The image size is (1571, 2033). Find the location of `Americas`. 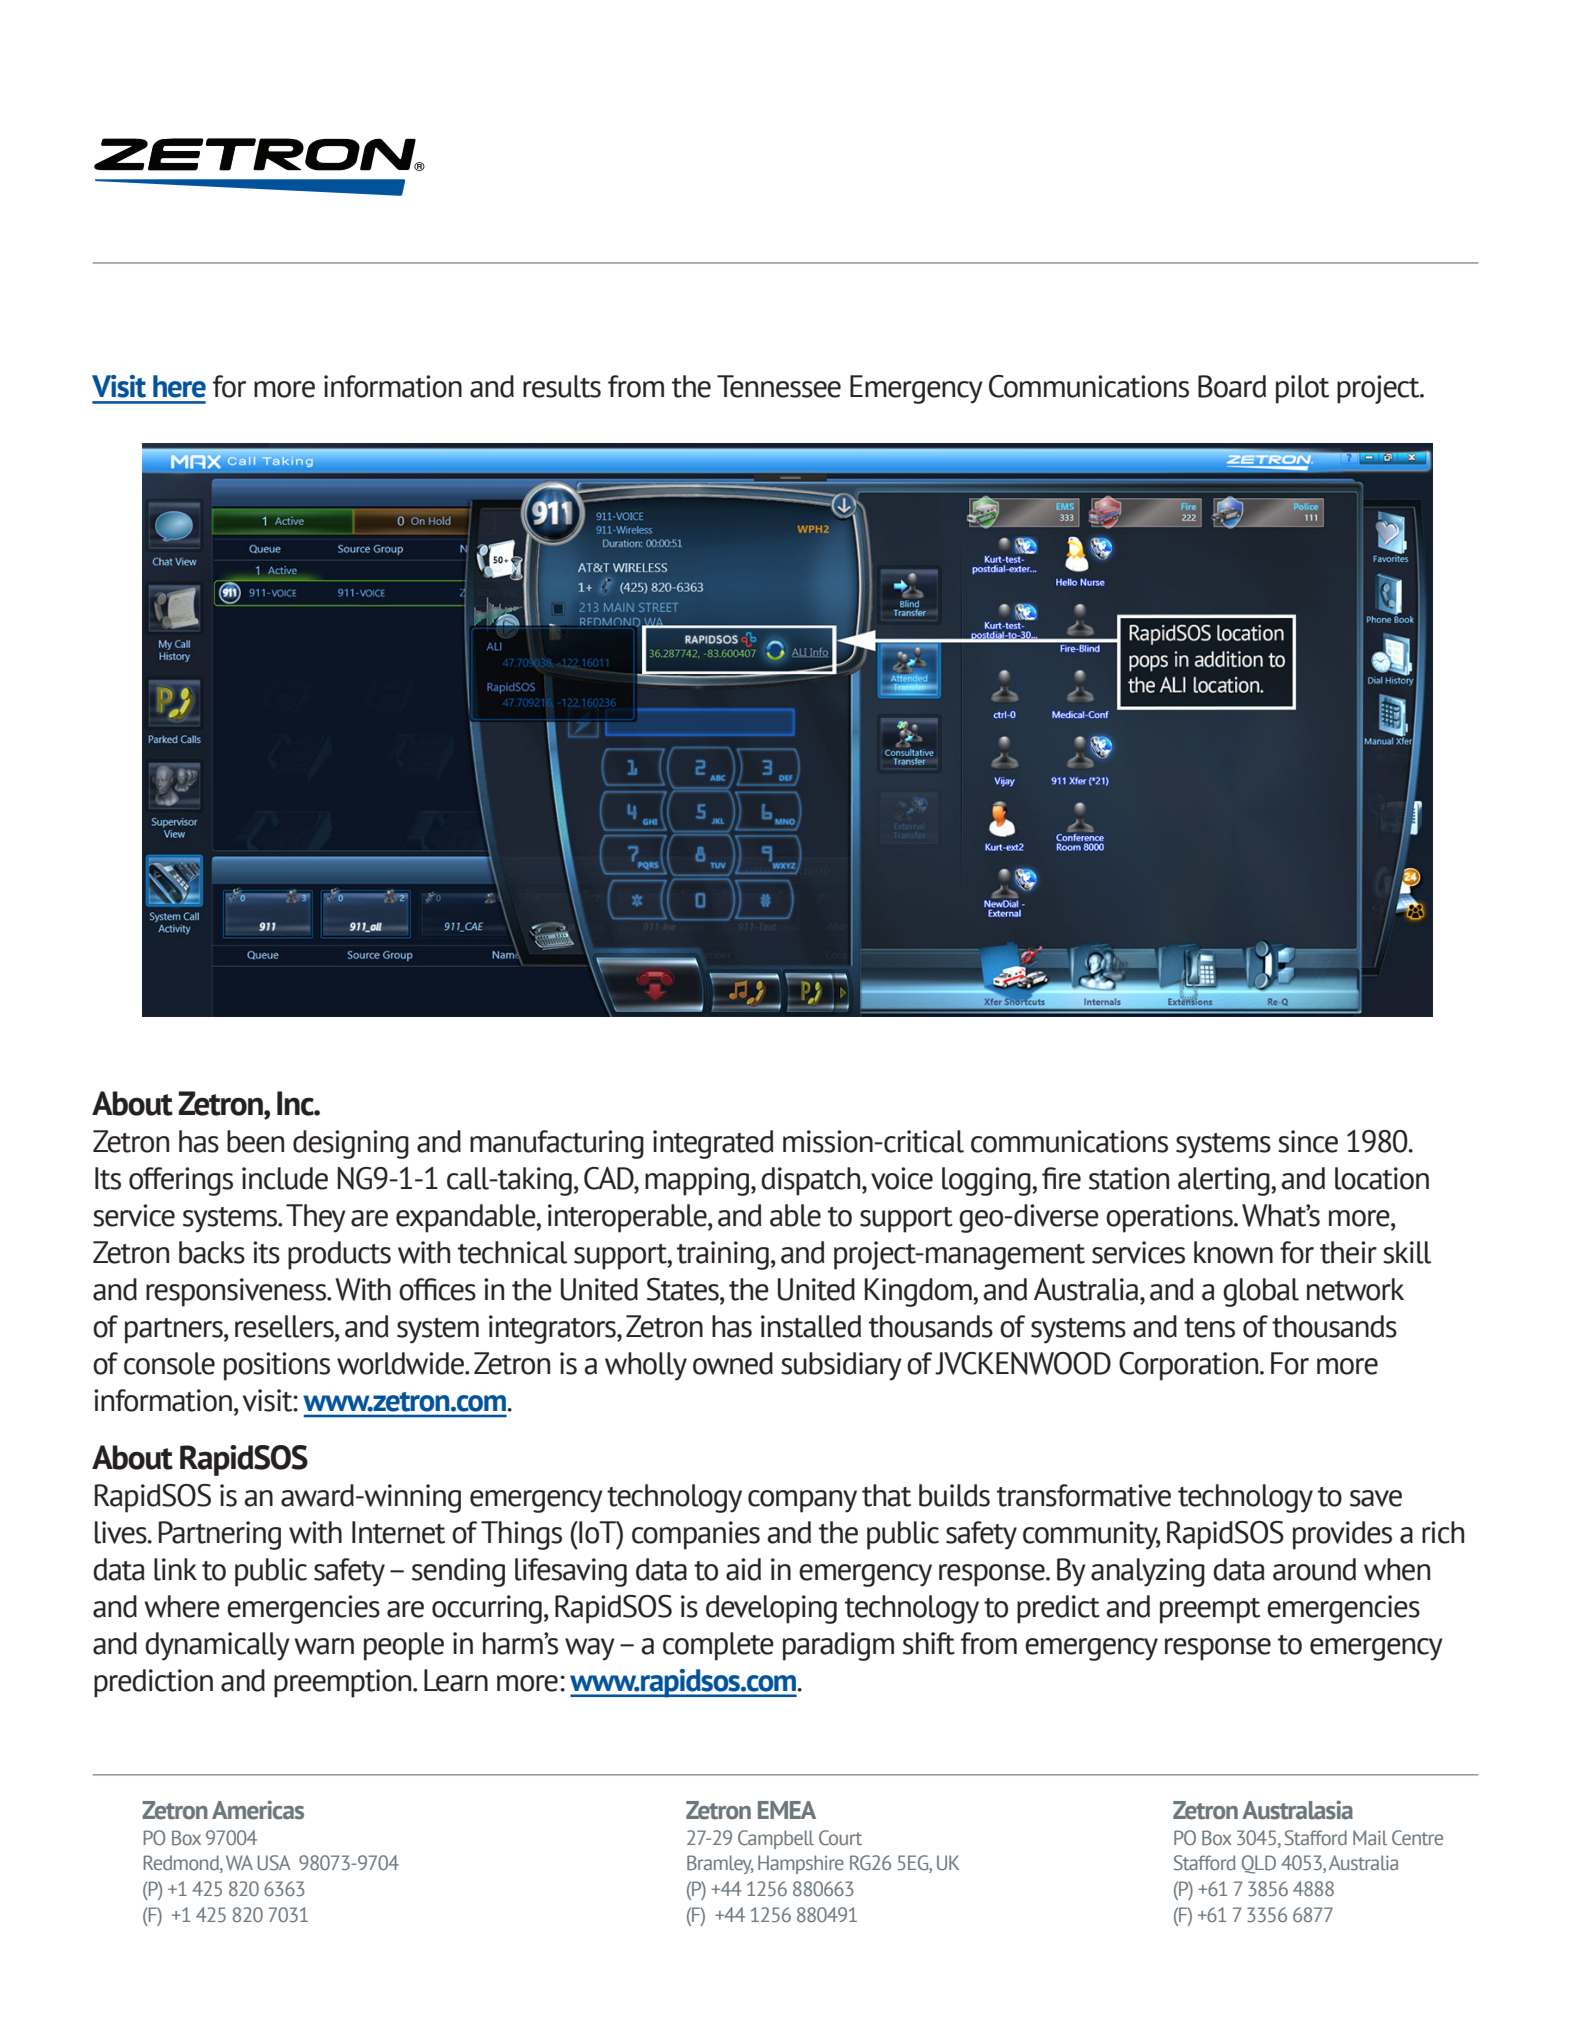

Americas is located at coordinates (258, 1810).
